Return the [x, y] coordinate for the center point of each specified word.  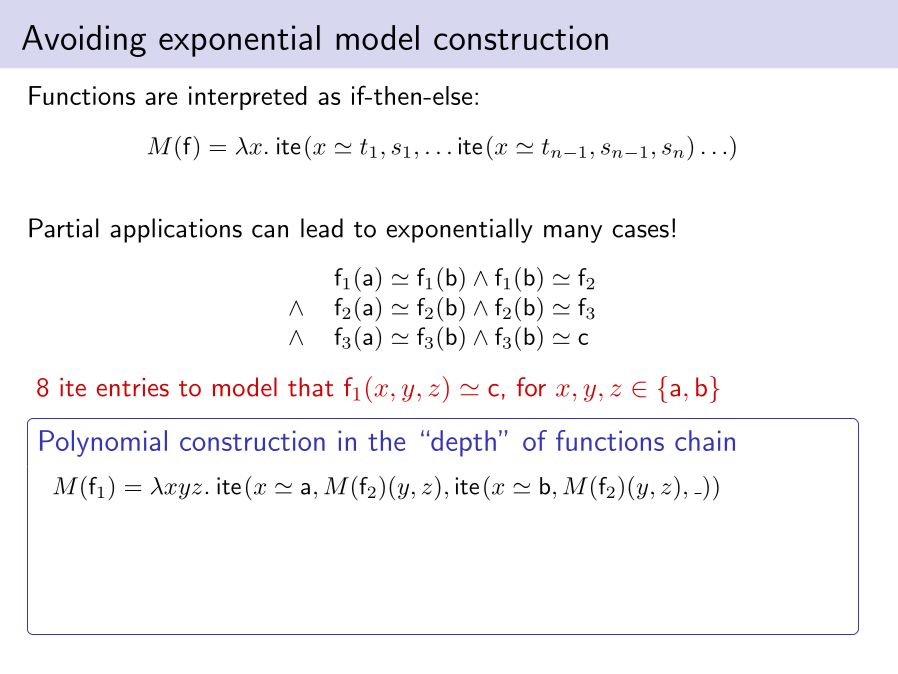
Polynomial [103, 443]
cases [640, 231]
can [270, 231]
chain [705, 440]
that [310, 387]
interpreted [248, 98]
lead [322, 228]
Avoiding [84, 41]
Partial [64, 228]
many [573, 234]
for [531, 387]
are [161, 98]
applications [176, 230]
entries [133, 387]
